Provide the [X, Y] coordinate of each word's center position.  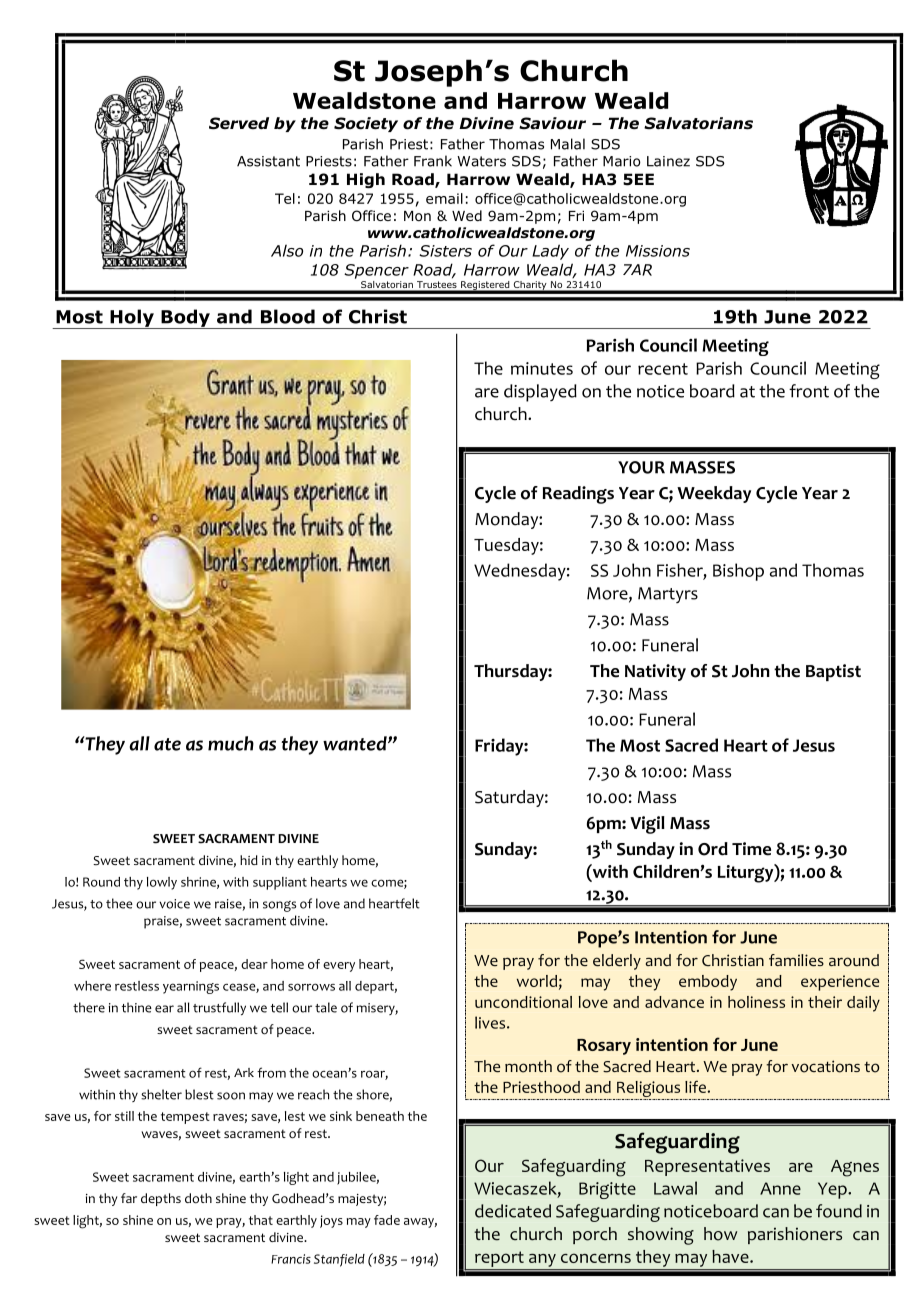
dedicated [513, 1211]
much [231, 743]
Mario [622, 161]
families [796, 960]
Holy [132, 319]
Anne [780, 1188]
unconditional [523, 1002]
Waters [481, 161]
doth [198, 1198]
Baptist [833, 672]
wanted [356, 743]
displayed [540, 393]
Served [239, 123]
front [809, 391]
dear [254, 964]
